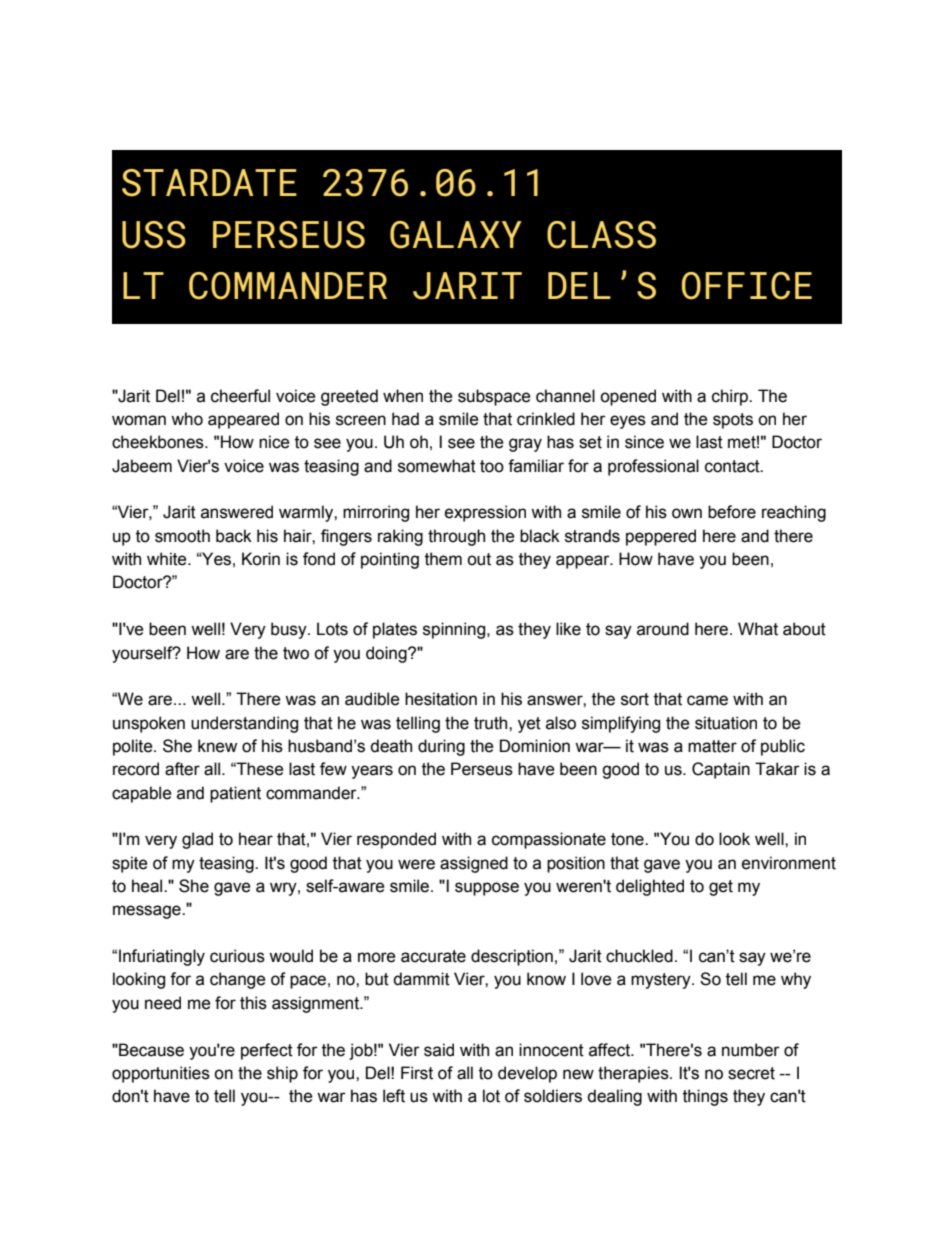  Describe the element at coordinates (747, 286) in the screenshot. I see `OFFICE` at that location.
